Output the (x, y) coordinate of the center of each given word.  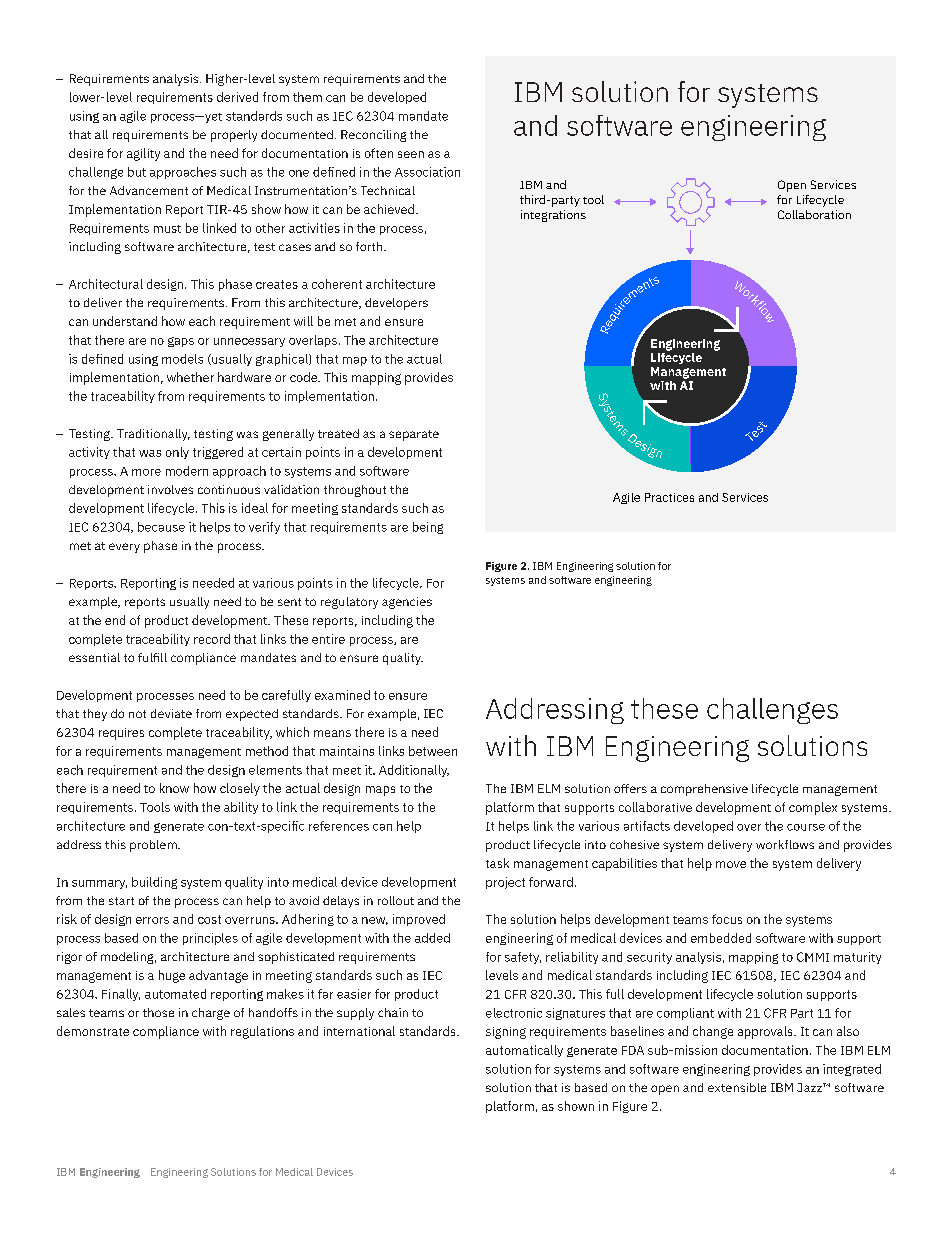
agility (143, 154)
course (806, 827)
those (158, 1012)
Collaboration (814, 214)
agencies (407, 603)
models (182, 359)
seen (411, 154)
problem (154, 846)
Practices (669, 497)
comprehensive (704, 790)
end (115, 620)
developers (396, 304)
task (497, 863)
